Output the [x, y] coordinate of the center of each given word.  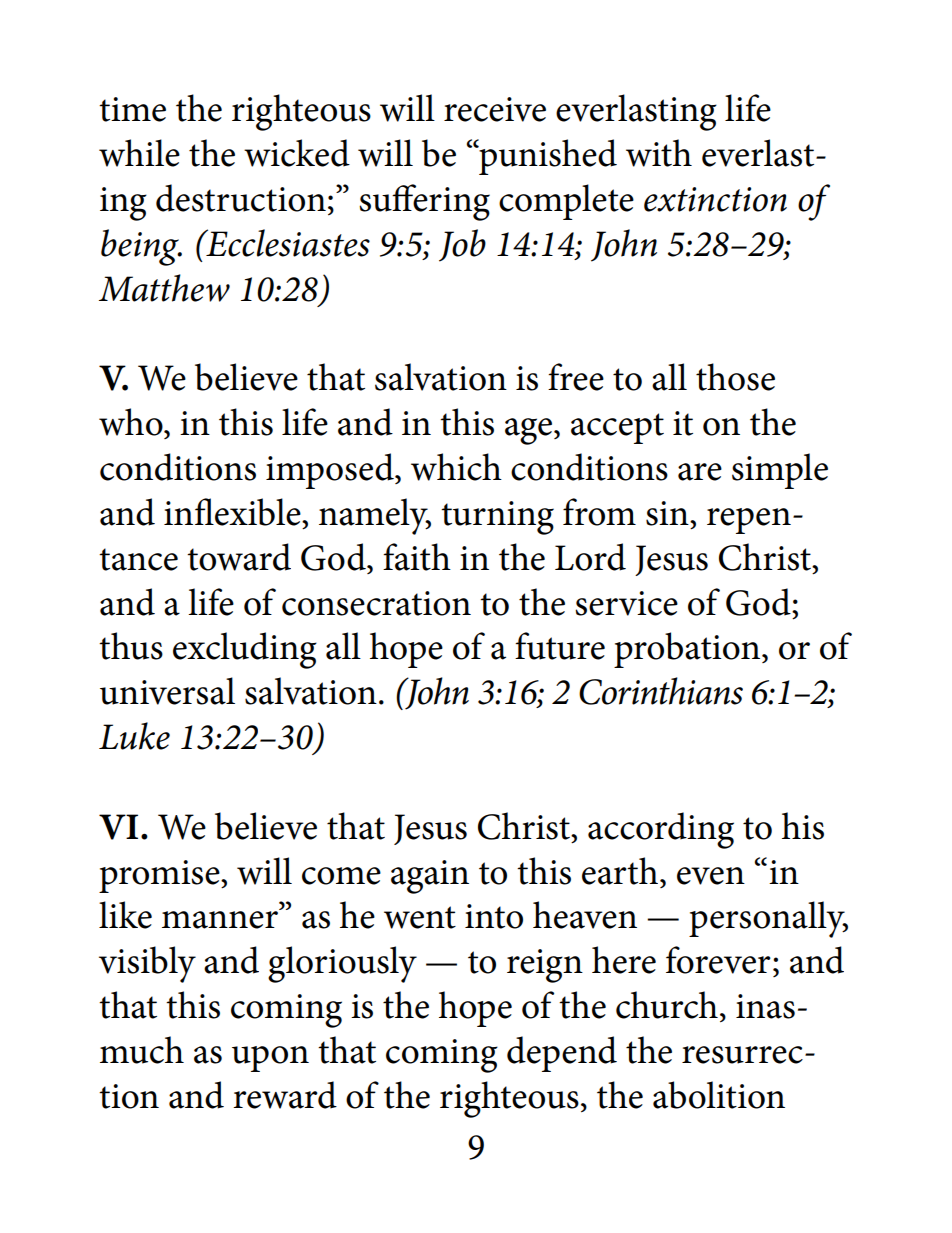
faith [417, 557]
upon [270, 1059]
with [659, 153]
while [139, 153]
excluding [245, 650]
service [626, 603]
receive [495, 109]
